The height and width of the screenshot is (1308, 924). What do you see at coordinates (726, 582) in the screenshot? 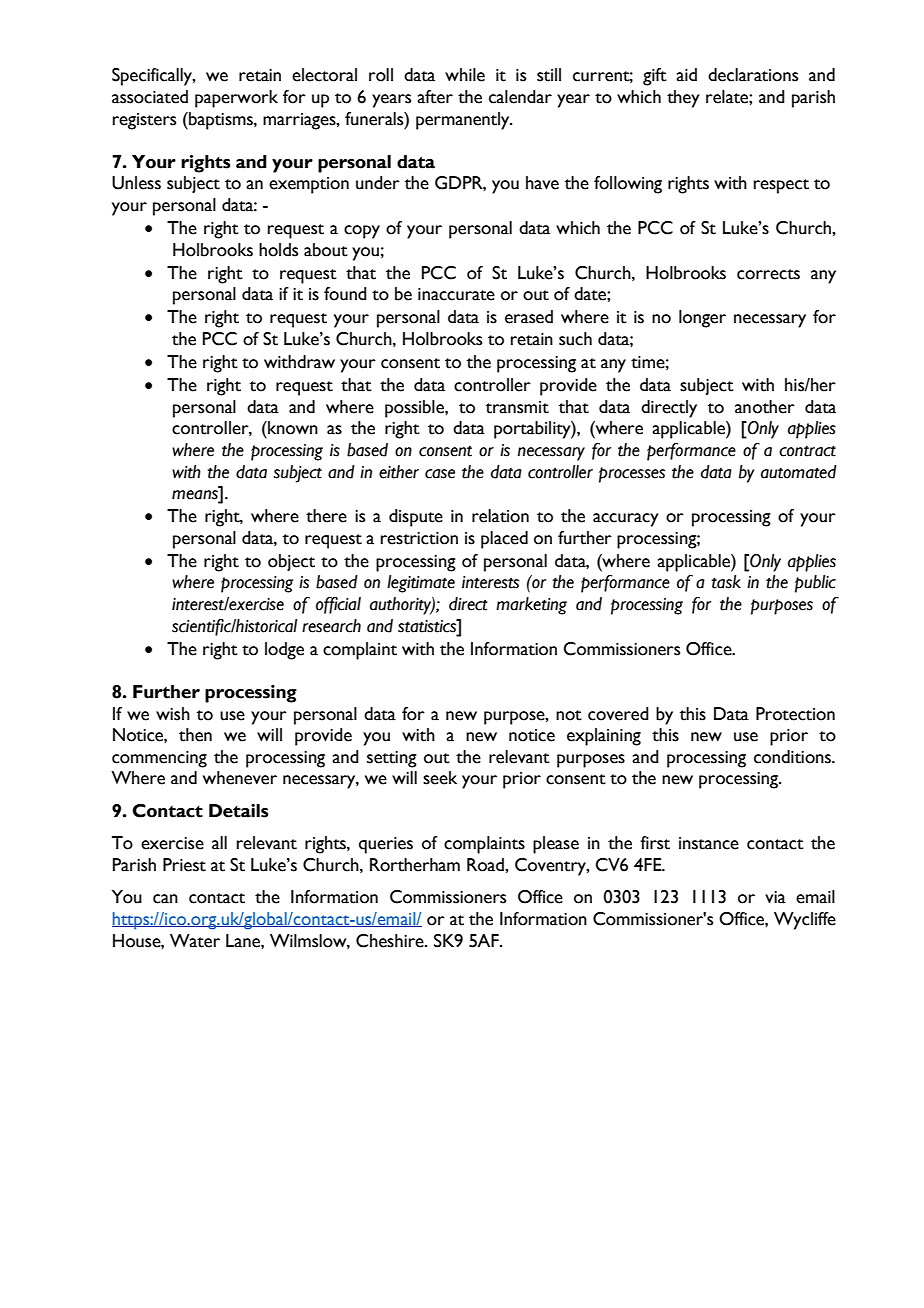
I see `task` at bounding box center [726, 582].
